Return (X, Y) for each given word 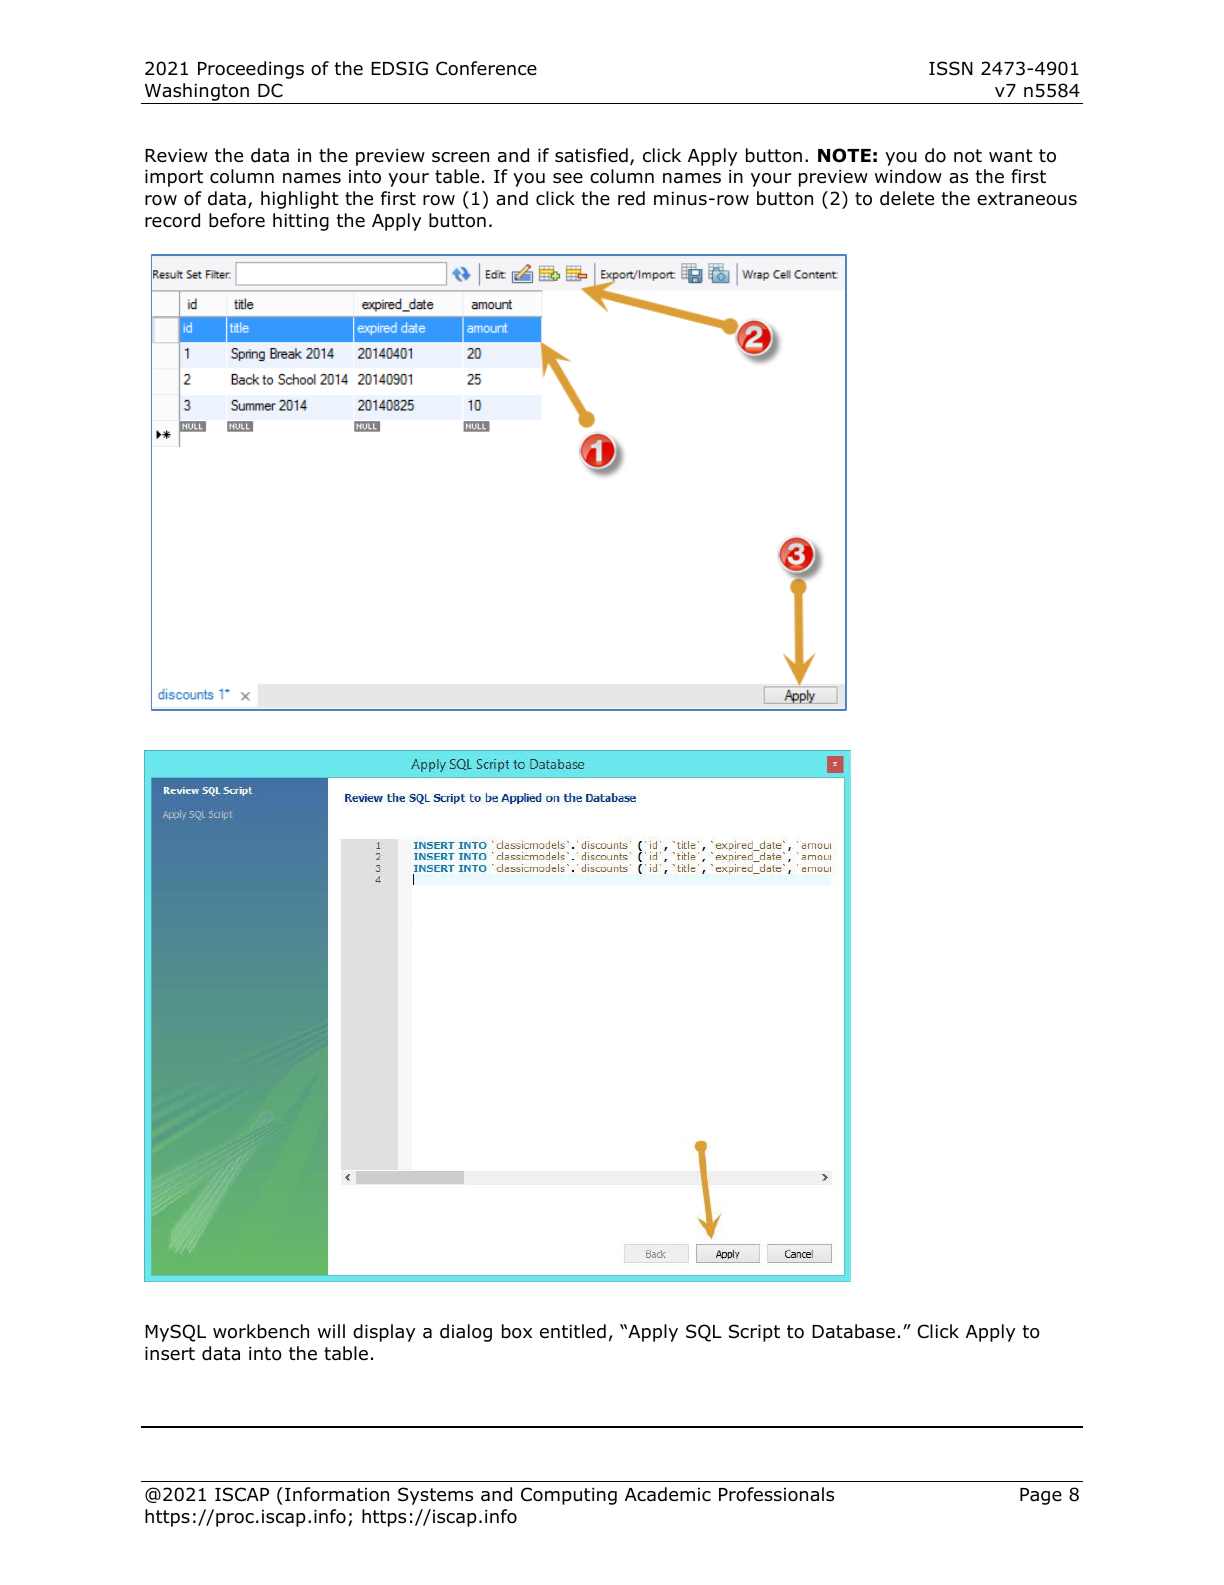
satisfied (591, 155)
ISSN (951, 68)
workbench (261, 1331)
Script (754, 1333)
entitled (573, 1331)
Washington (196, 93)
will (331, 1331)
